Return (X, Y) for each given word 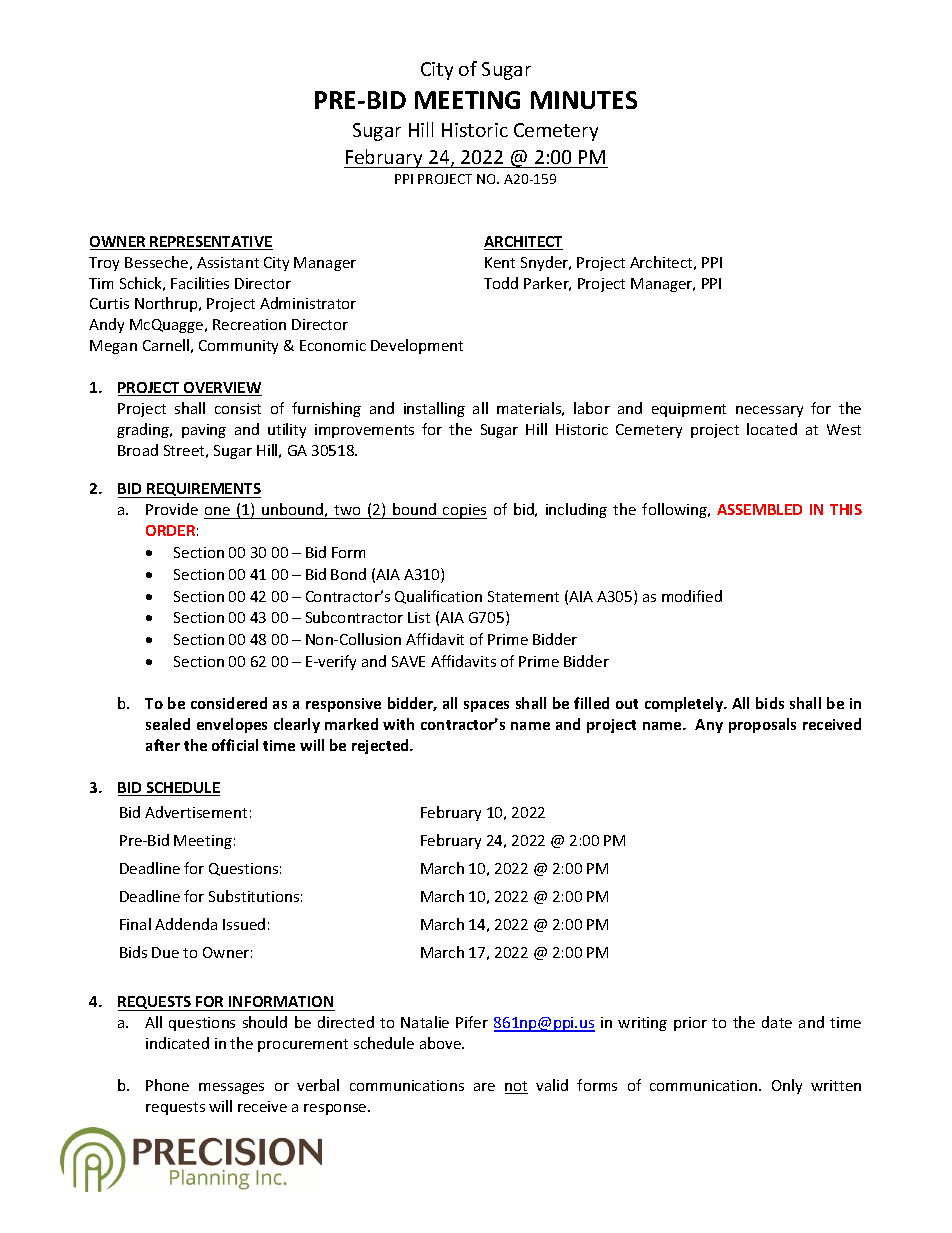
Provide (172, 509)
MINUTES (584, 100)
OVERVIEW (222, 389)
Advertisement (196, 812)
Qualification (438, 597)
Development (417, 346)
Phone (167, 1085)
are (484, 1087)
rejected (381, 746)
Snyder (546, 263)
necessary (769, 411)
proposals (762, 725)
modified (692, 596)
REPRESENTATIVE (211, 243)
